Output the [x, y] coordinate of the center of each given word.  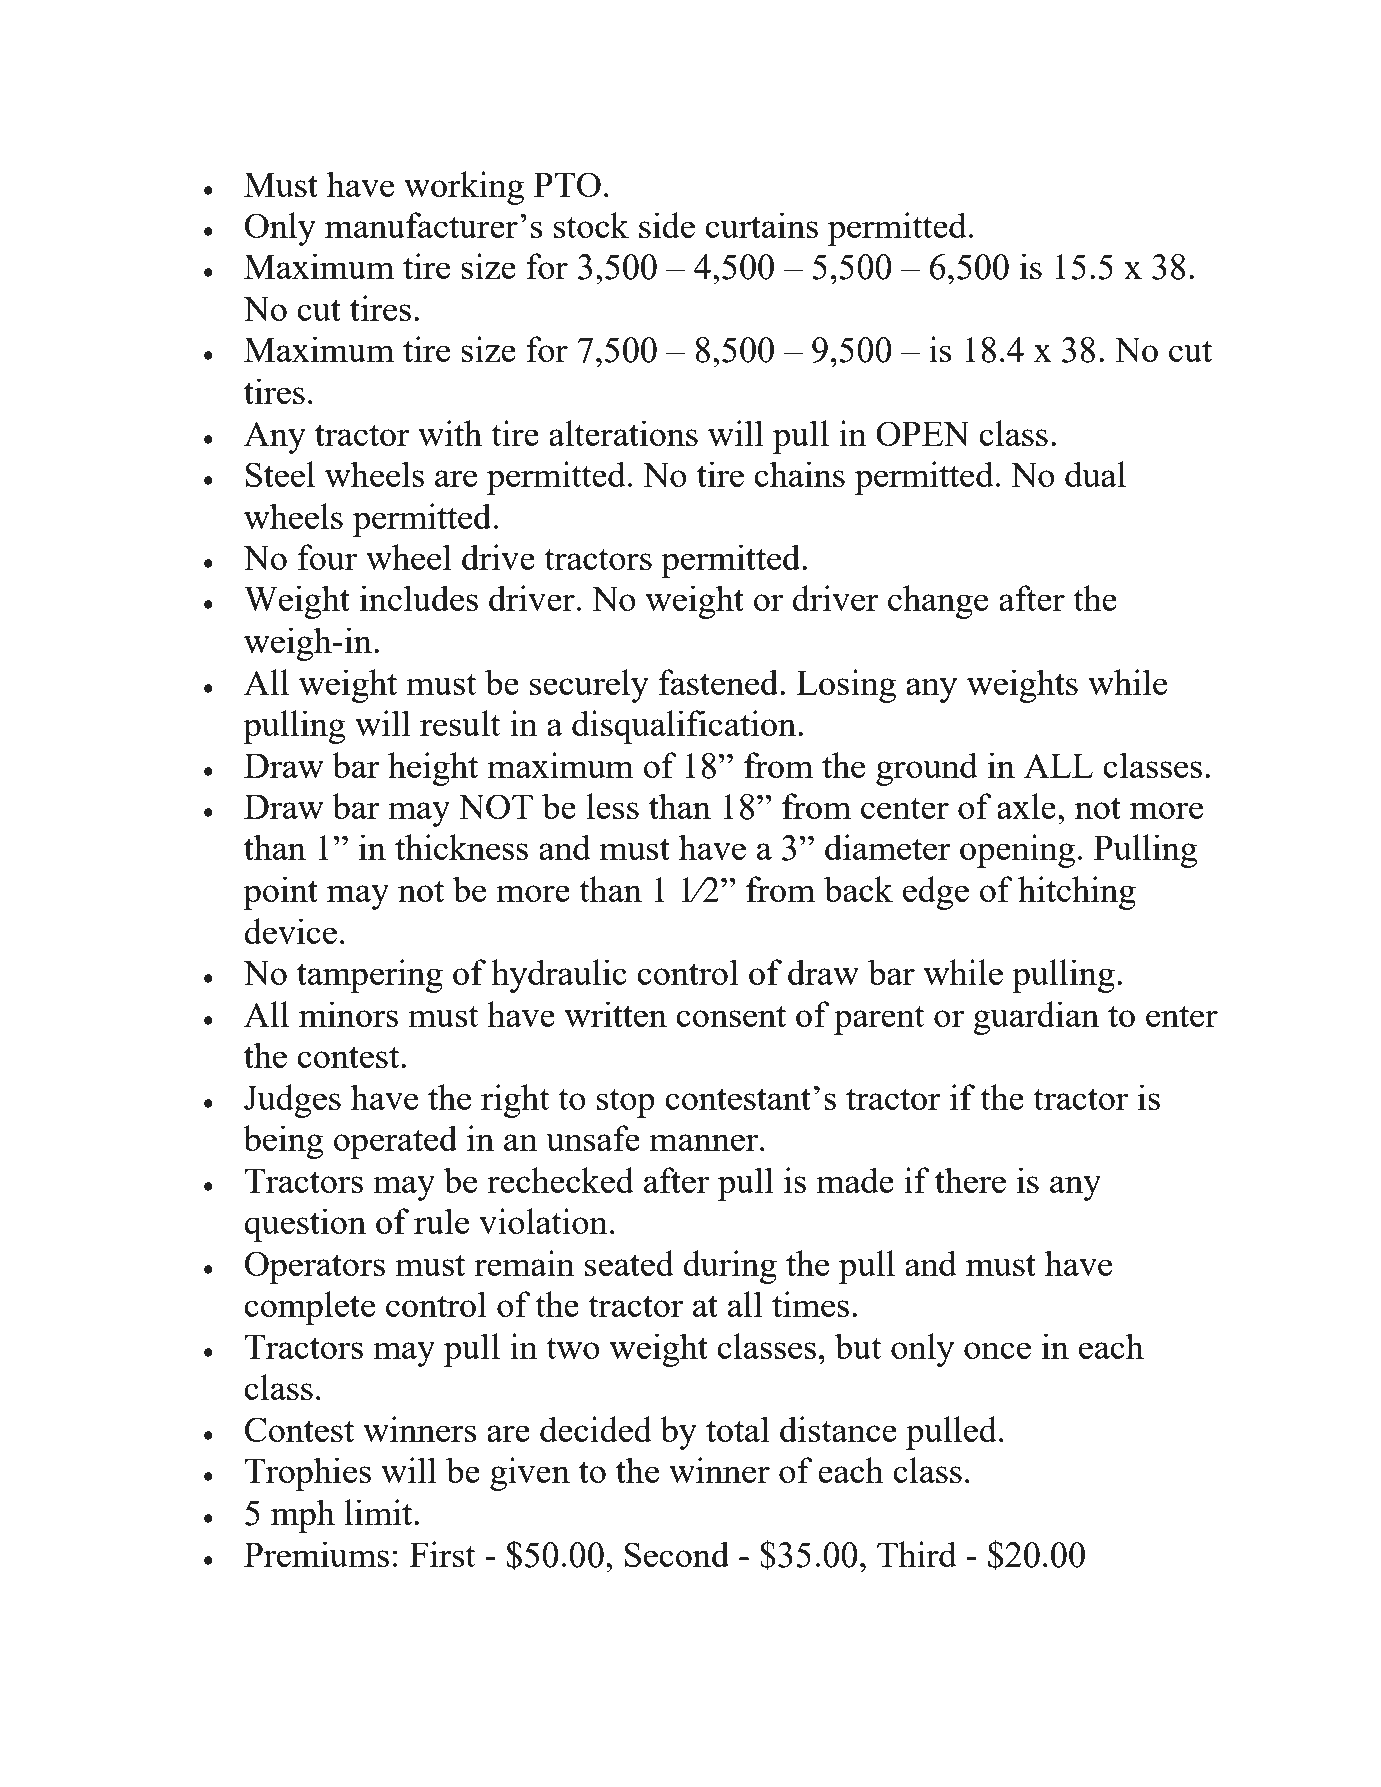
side [667, 225]
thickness [461, 847]
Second [677, 1554]
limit [380, 1512]
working [464, 188]
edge [936, 893]
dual [1095, 474]
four [327, 557]
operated [395, 1142]
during [730, 1267]
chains [799, 474]
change [938, 602]
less [612, 806]
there [970, 1180]
